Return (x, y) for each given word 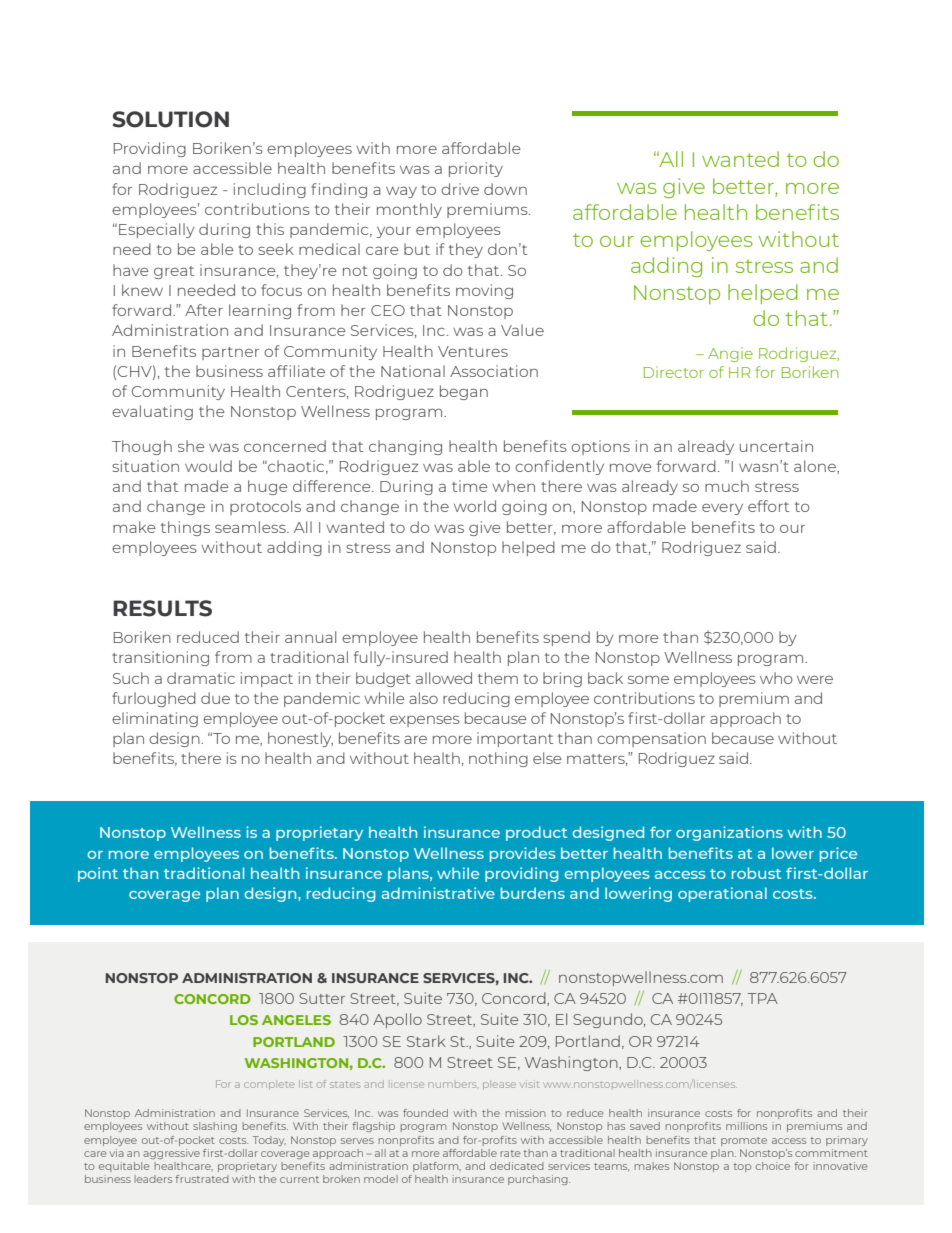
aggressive (171, 1154)
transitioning (160, 658)
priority (476, 169)
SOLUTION (170, 119)
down (505, 189)
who (776, 678)
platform (437, 1167)
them (498, 678)
